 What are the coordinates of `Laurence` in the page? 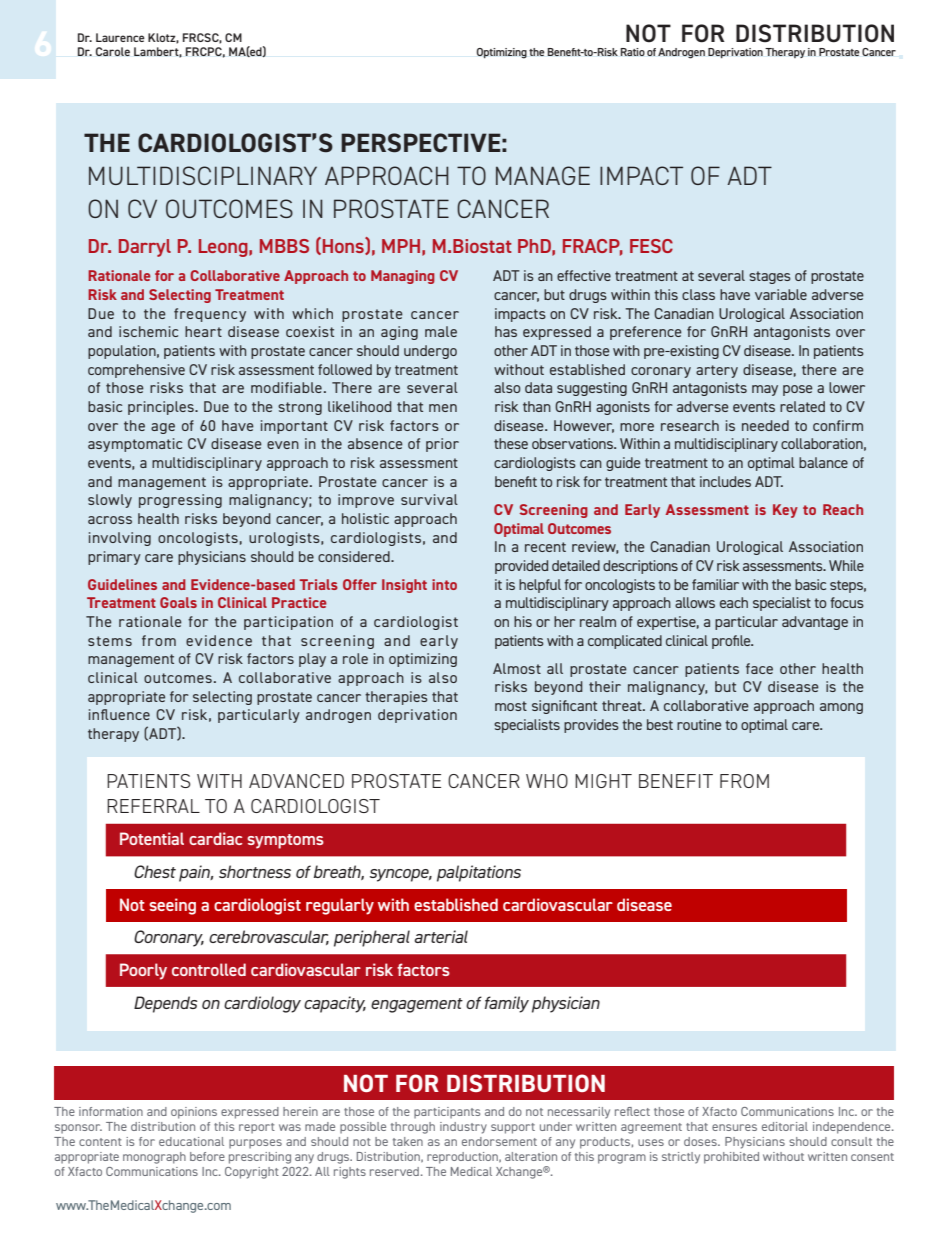 It's located at (120, 37).
